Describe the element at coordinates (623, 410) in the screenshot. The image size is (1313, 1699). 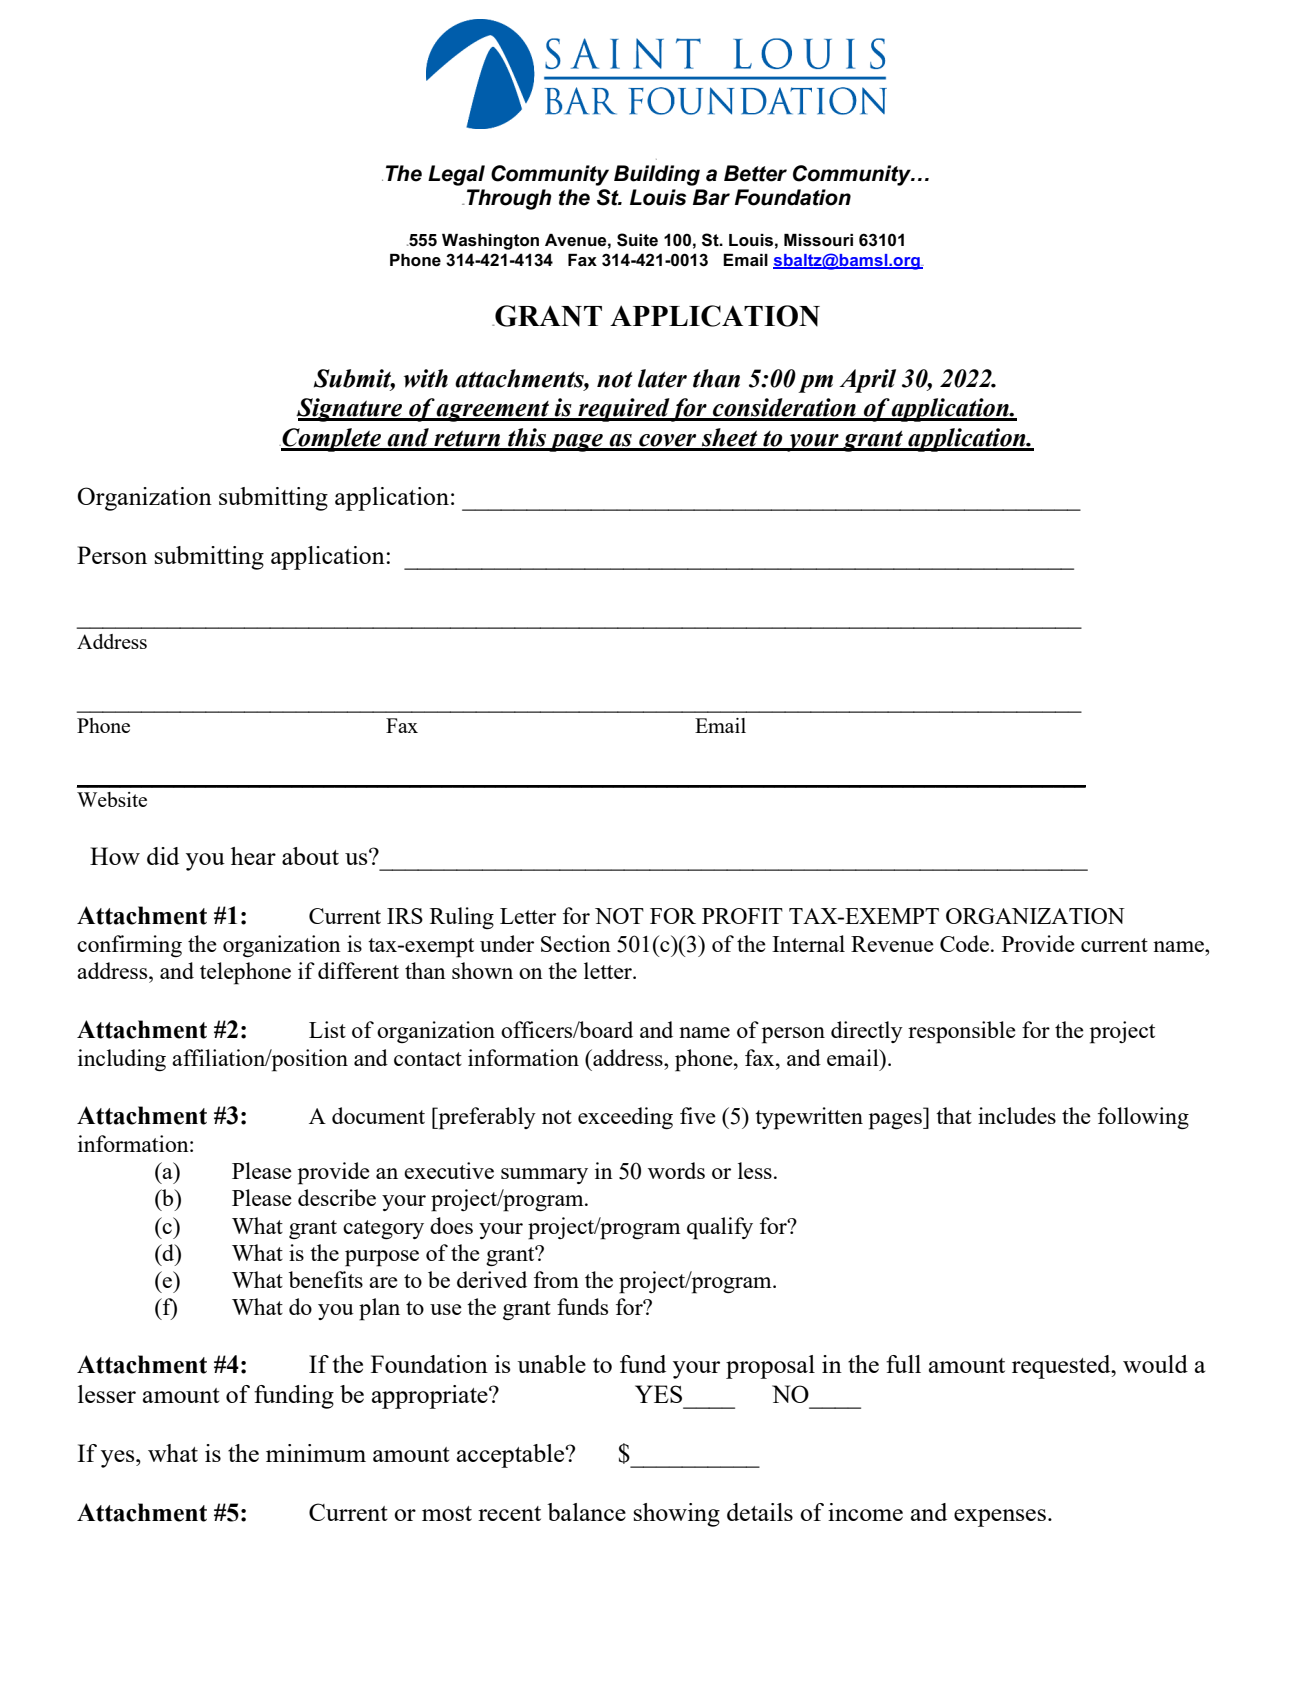
I see `required` at that location.
